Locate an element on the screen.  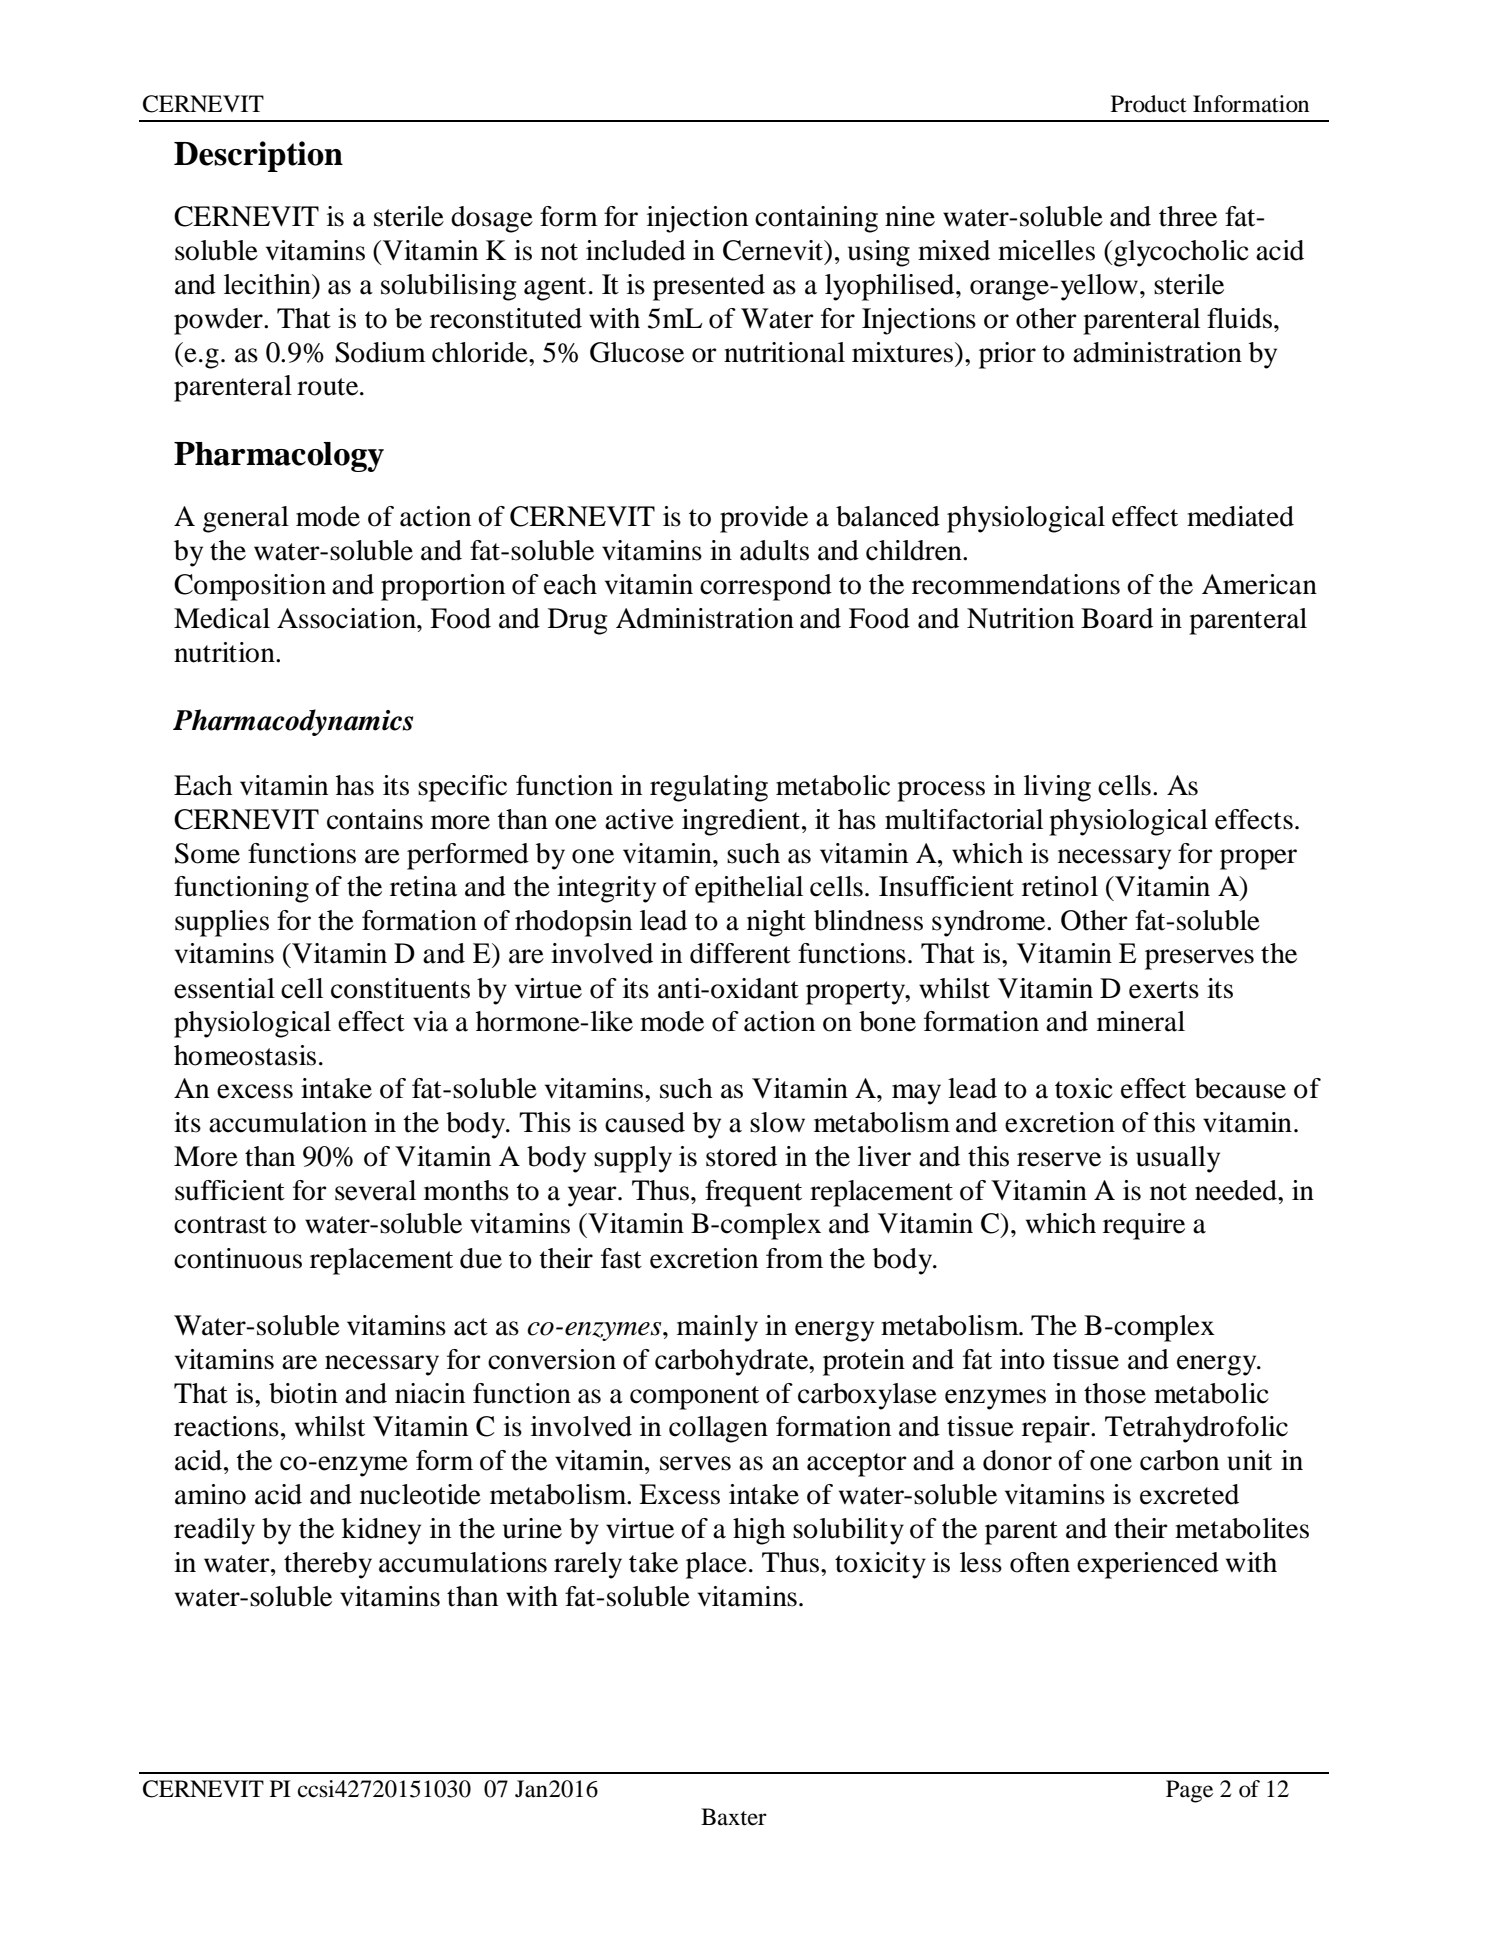
regulating is located at coordinates (709, 788).
